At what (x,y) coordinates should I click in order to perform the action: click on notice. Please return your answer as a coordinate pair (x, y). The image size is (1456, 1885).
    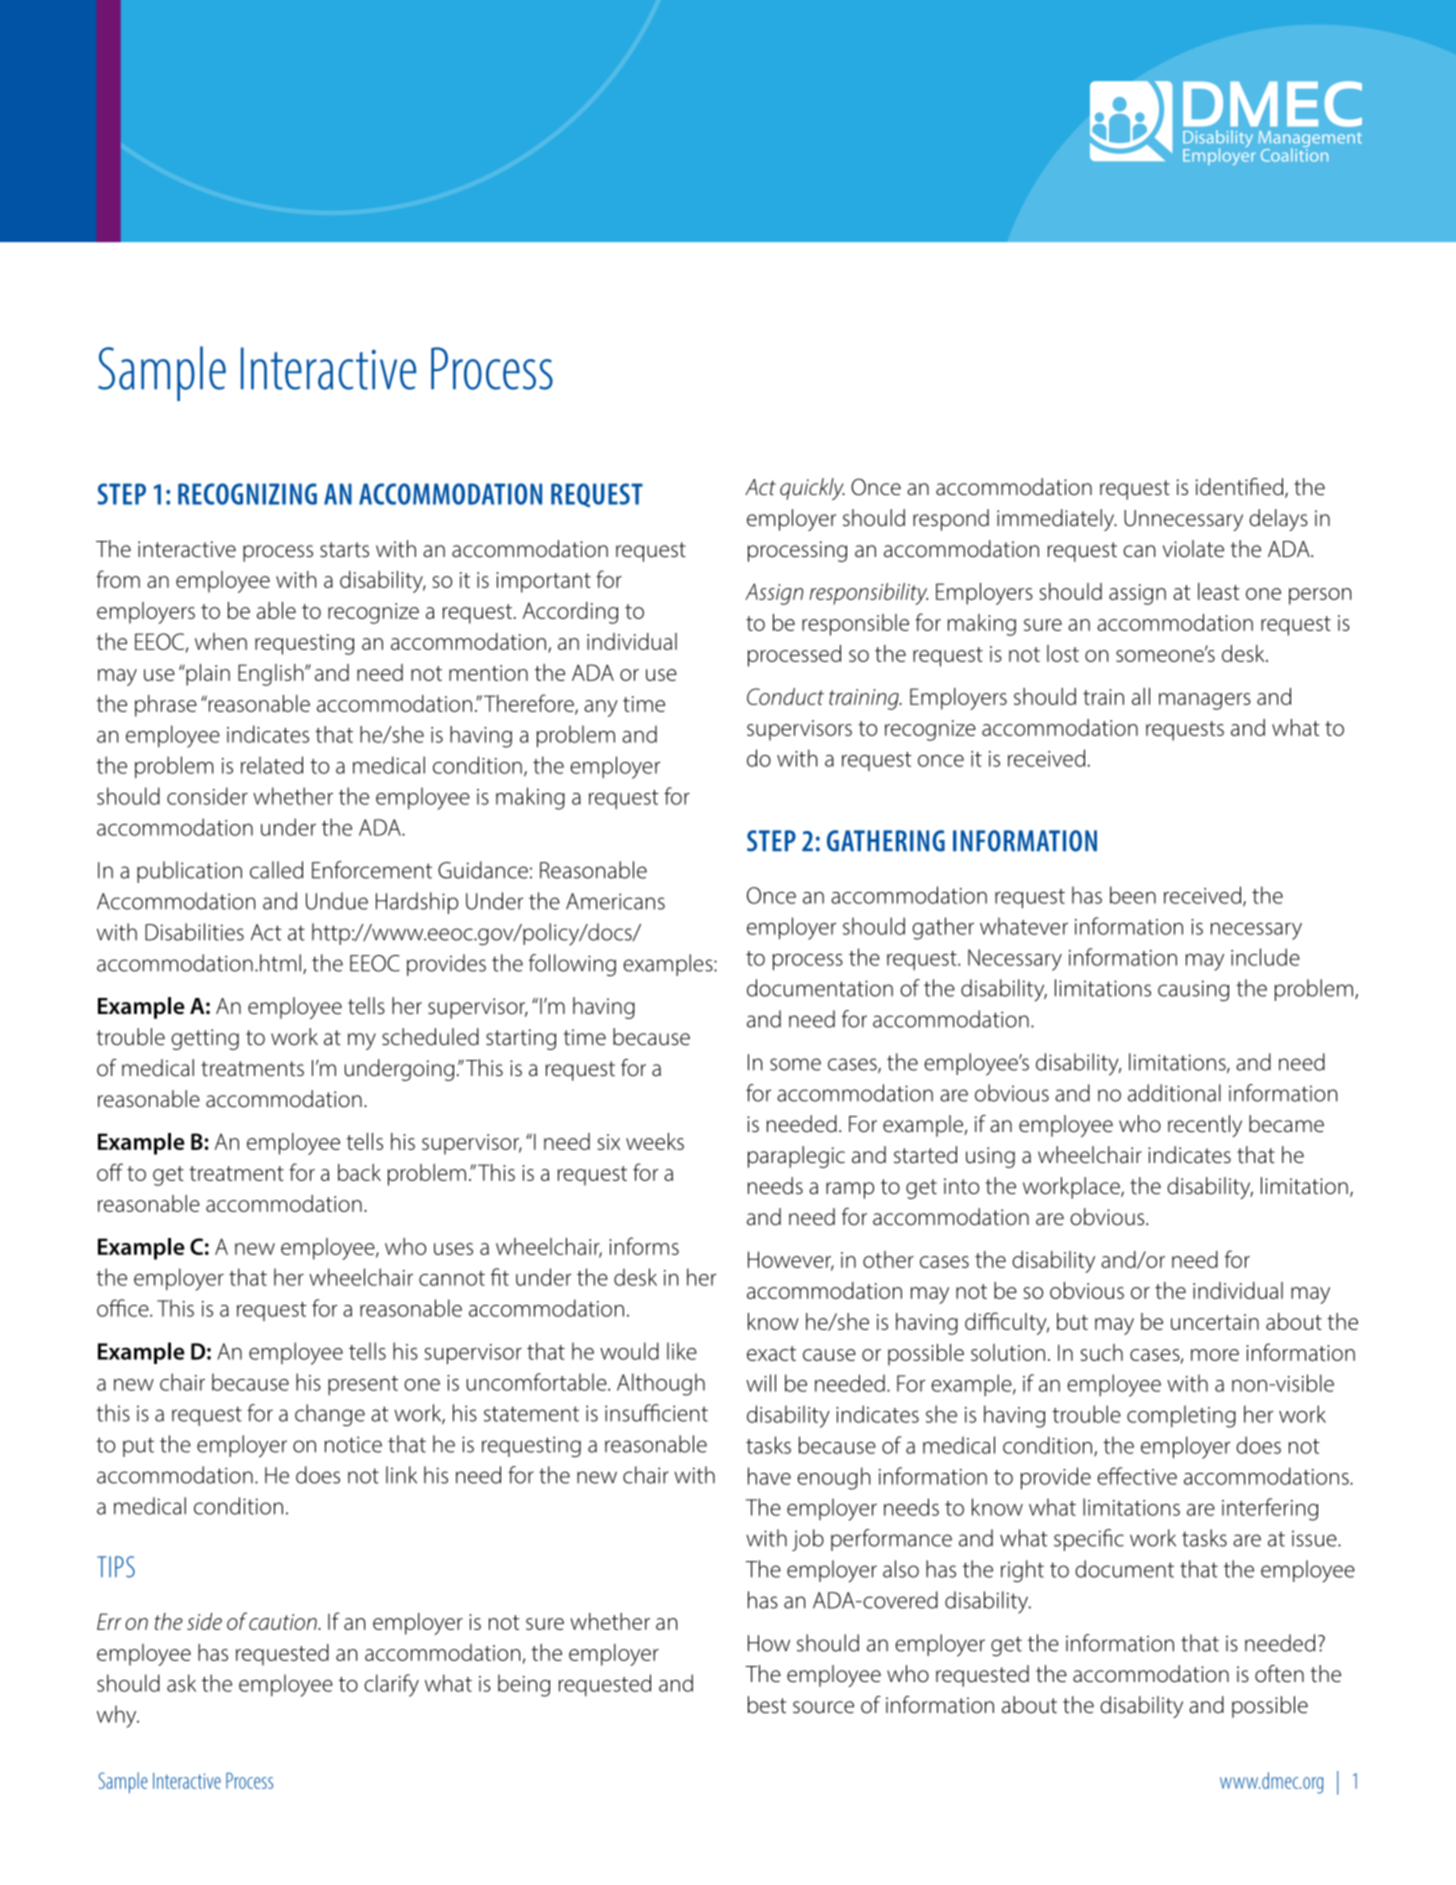
    Looking at the image, I should click on (353, 1444).
